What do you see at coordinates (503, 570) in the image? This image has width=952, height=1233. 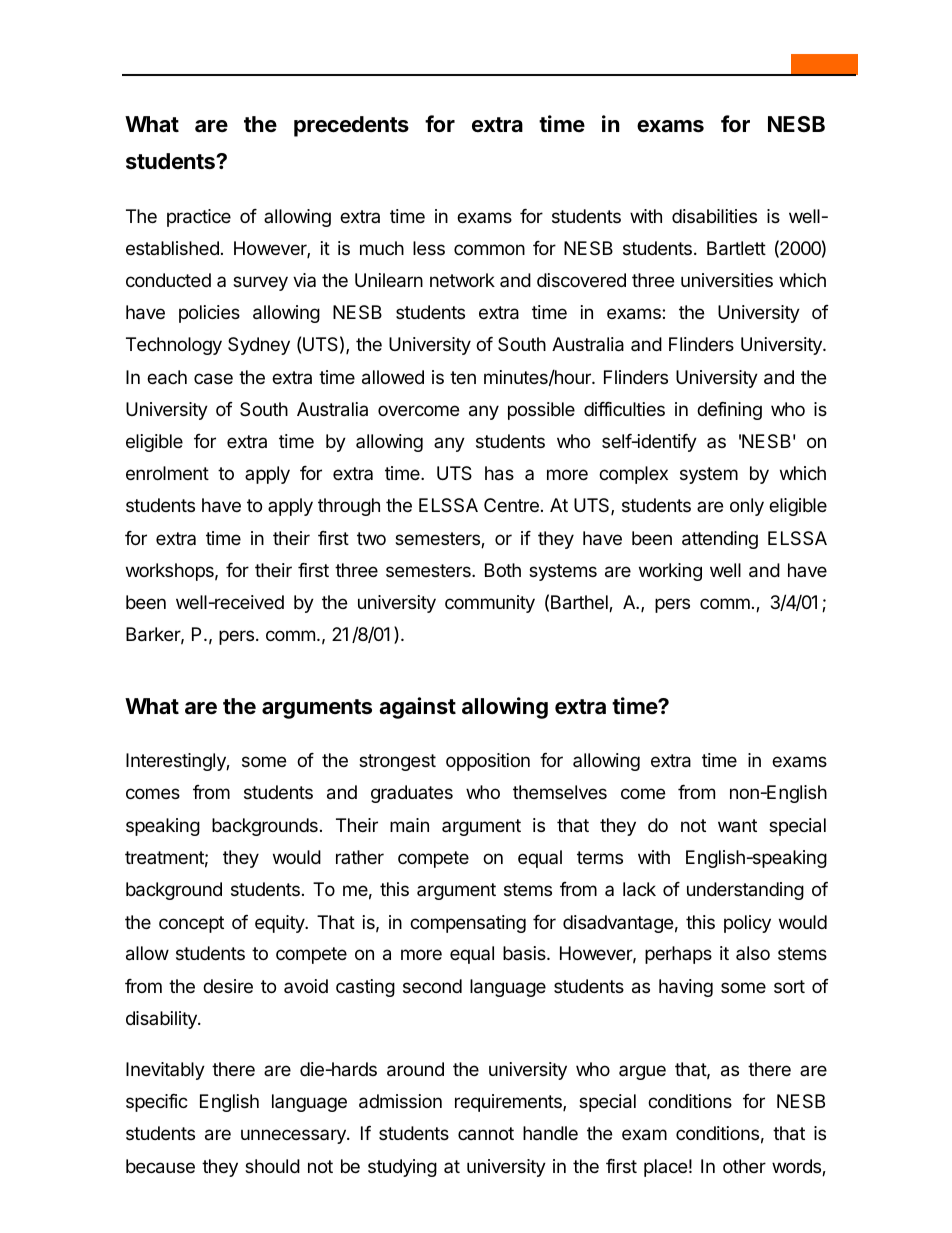 I see `Both` at bounding box center [503, 570].
